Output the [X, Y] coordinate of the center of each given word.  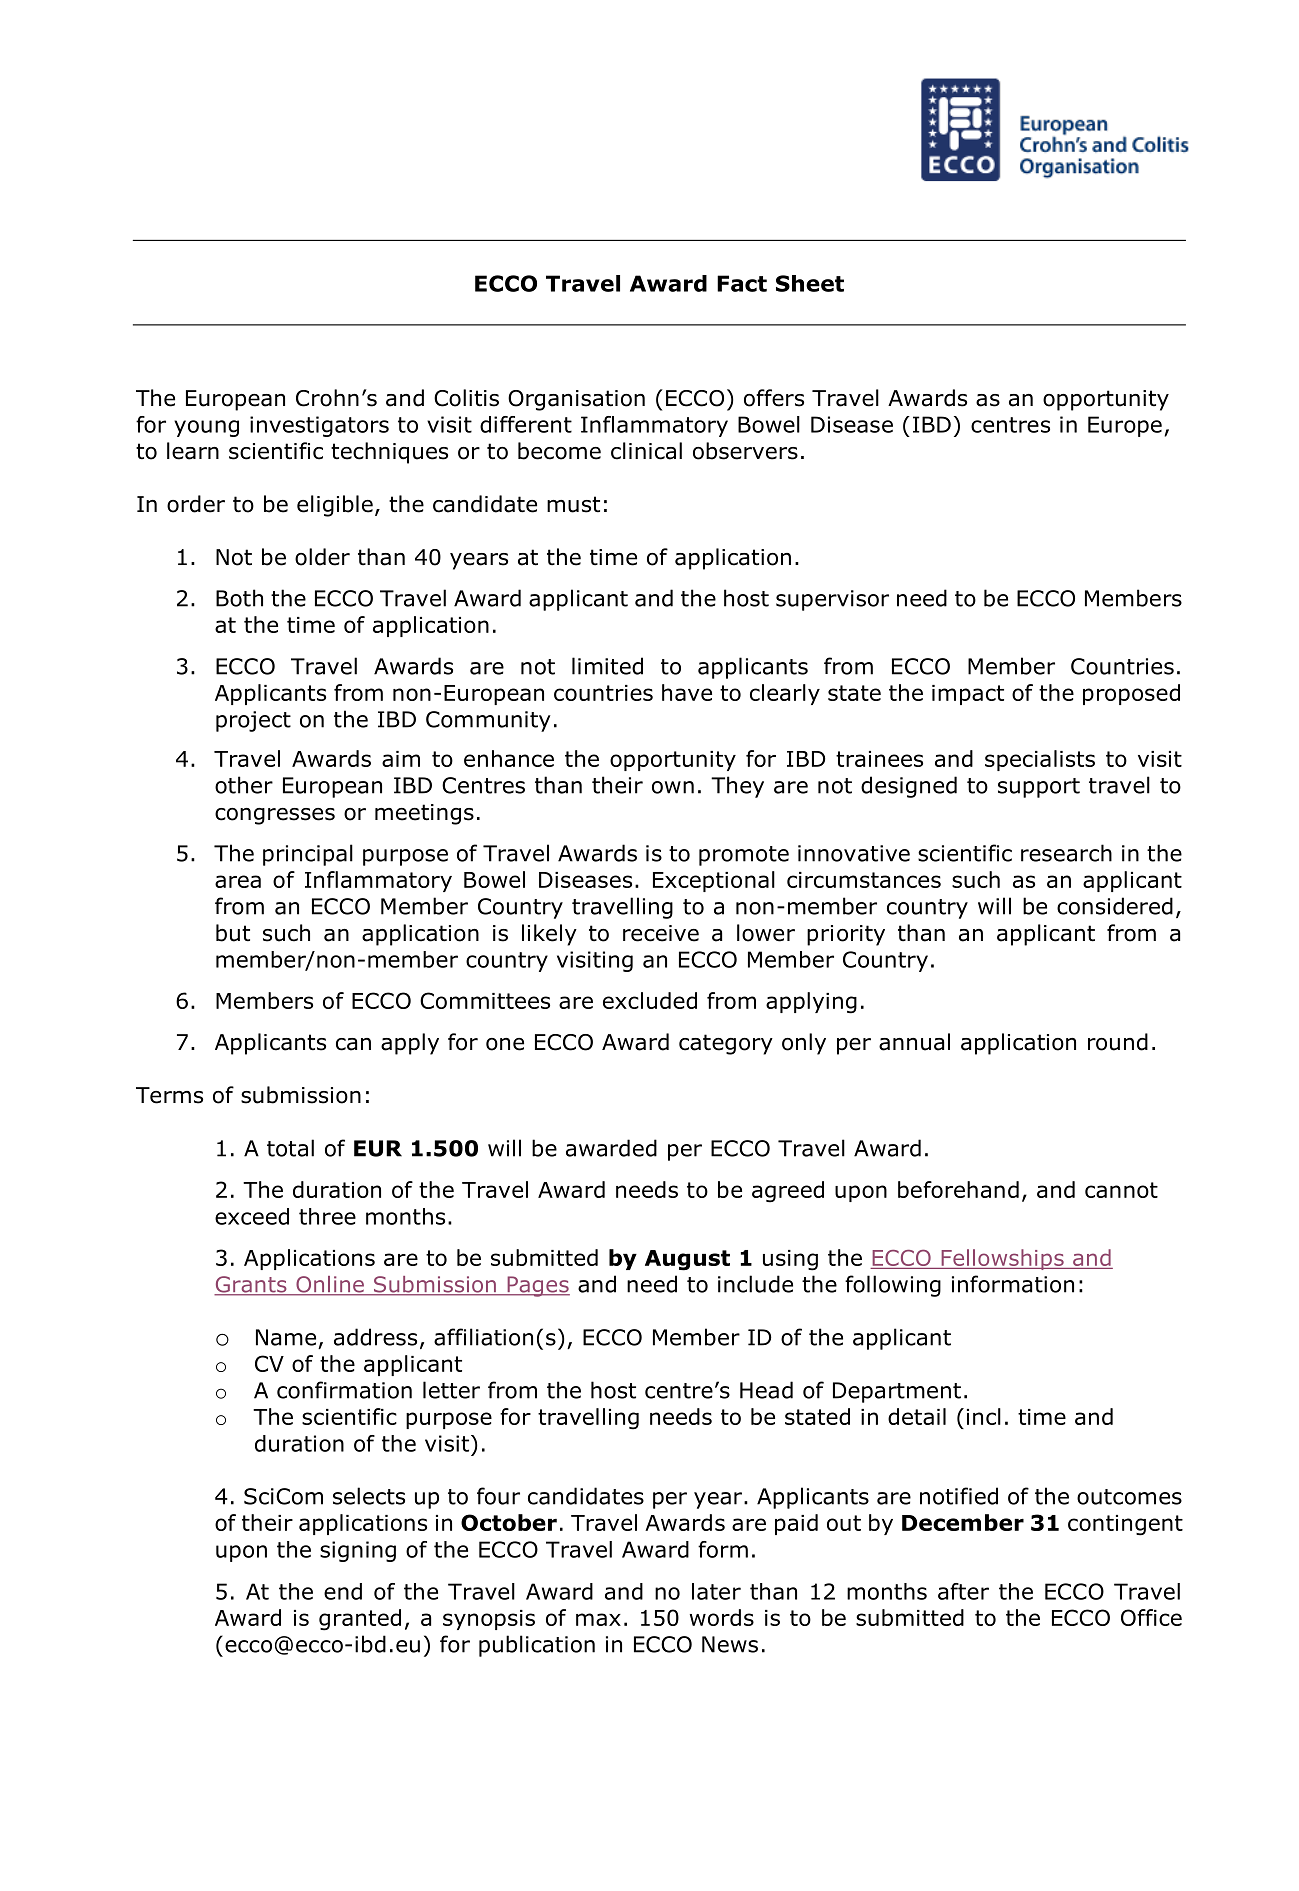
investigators [319, 426]
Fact [742, 283]
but [233, 933]
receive [661, 933]
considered [1115, 906]
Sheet [810, 283]
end [343, 1591]
